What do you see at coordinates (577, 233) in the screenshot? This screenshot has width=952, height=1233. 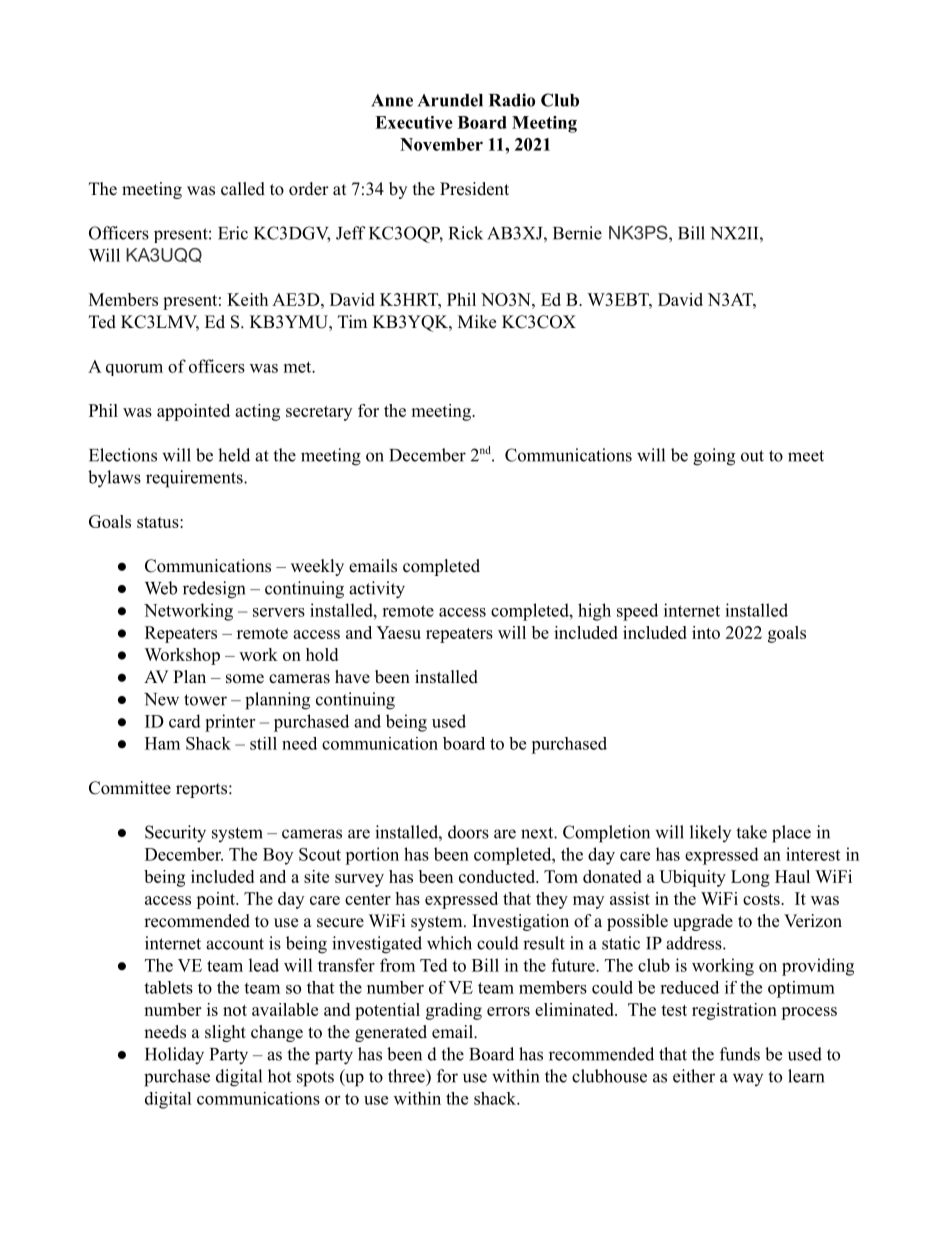 I see `Bernie` at bounding box center [577, 233].
